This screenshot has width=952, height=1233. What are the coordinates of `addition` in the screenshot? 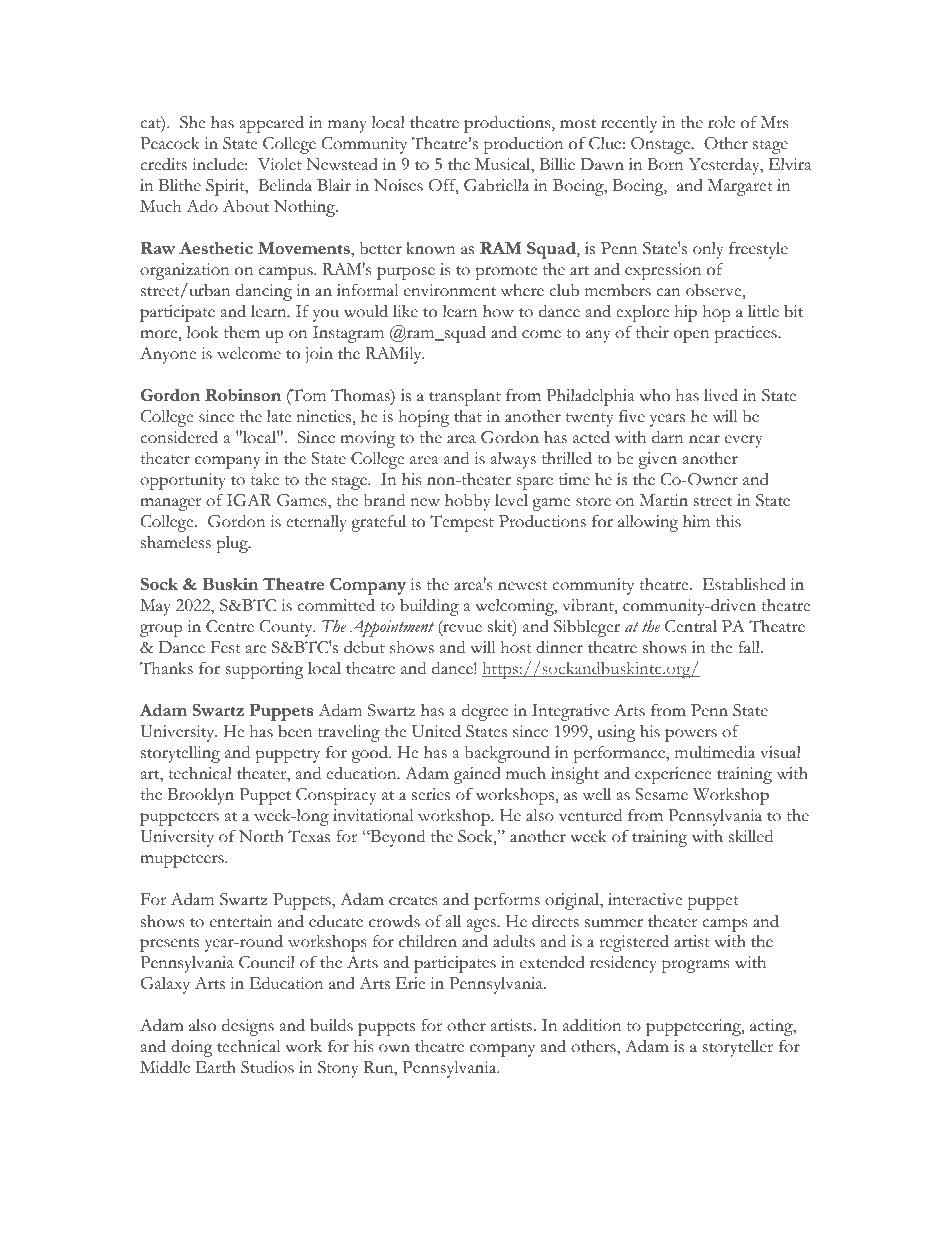 It's located at (592, 1025).
